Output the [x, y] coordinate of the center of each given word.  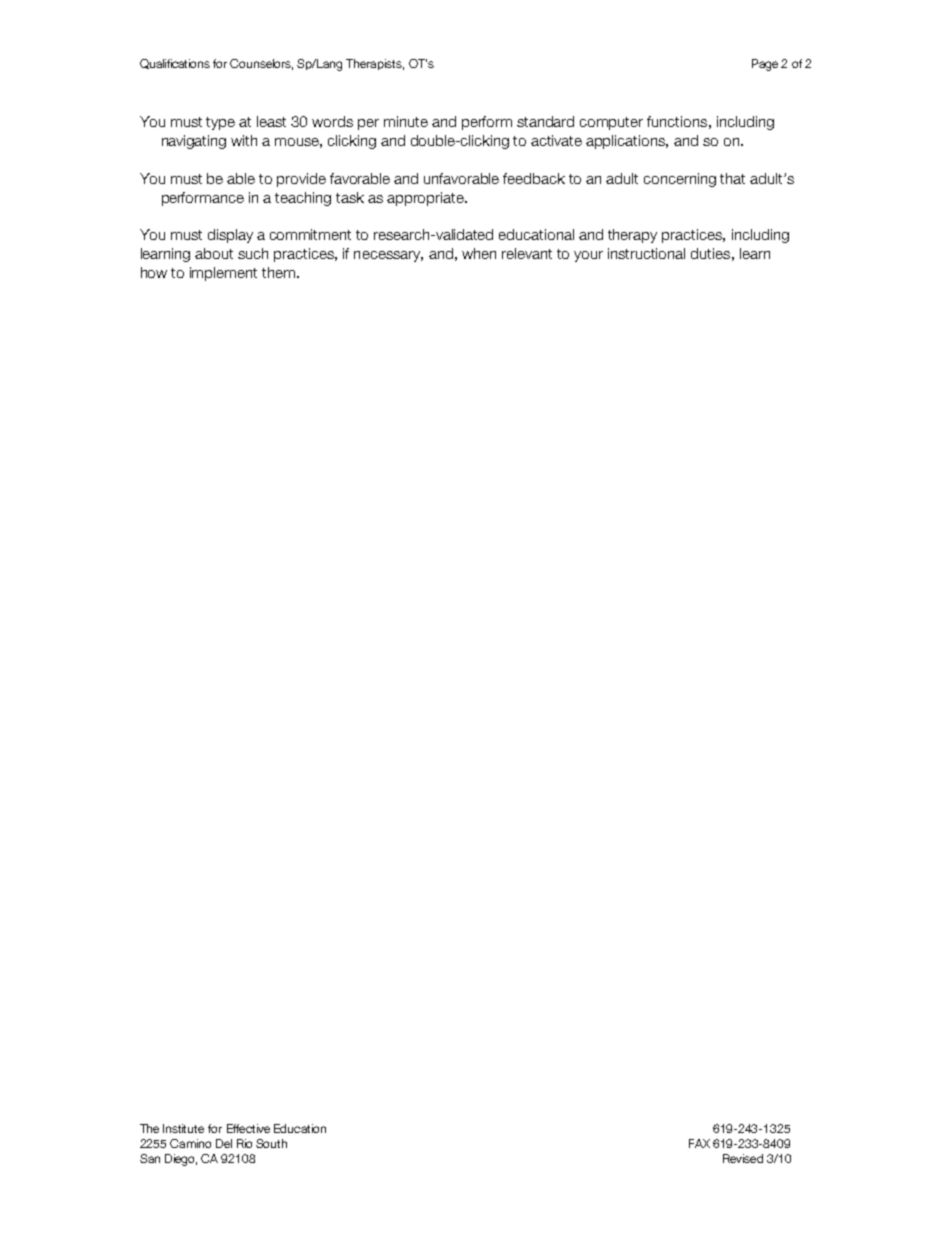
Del [224, 1143]
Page [765, 65]
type [220, 123]
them [278, 272]
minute [406, 121]
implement [223, 274]
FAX [699, 1143]
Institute [183, 1128]
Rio [244, 1143]
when [479, 253]
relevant [527, 253]
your [588, 256]
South [271, 1143]
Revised [743, 1158]
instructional [646, 253]
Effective [248, 1128]
